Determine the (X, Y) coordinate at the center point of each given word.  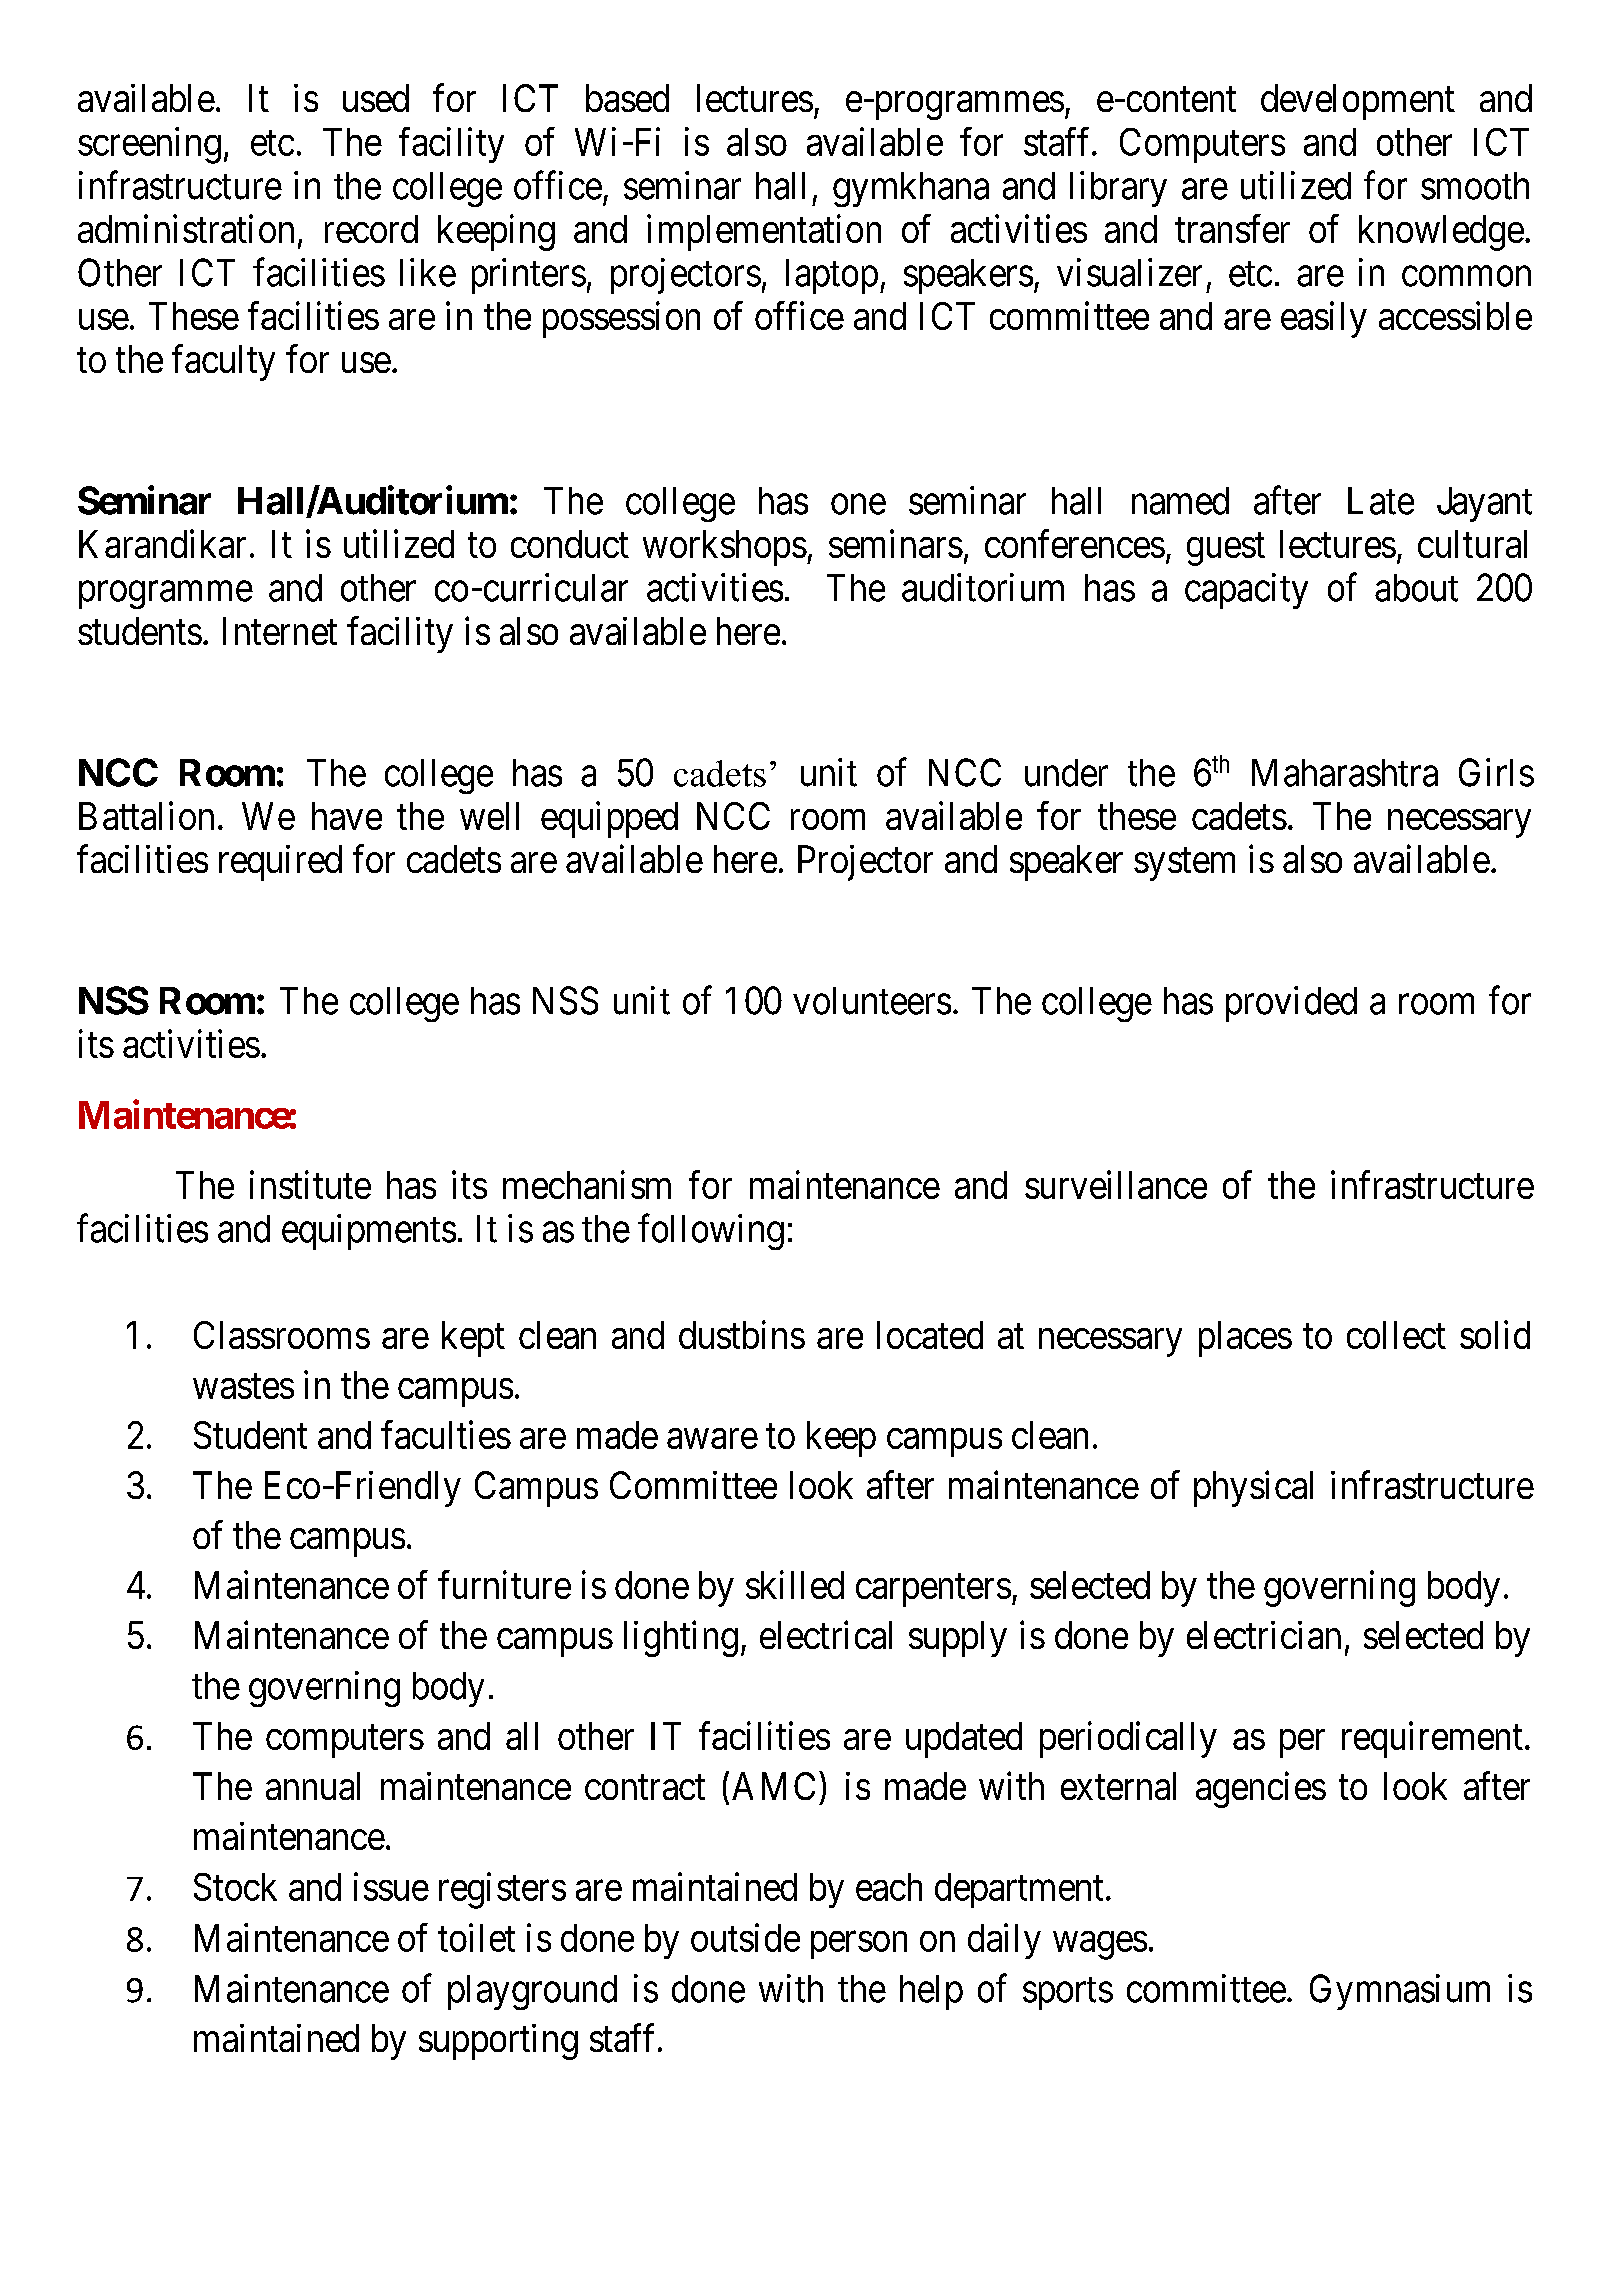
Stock (235, 1887)
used (376, 98)
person (859, 1945)
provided (1291, 1004)
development (1358, 102)
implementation (764, 232)
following (711, 1232)
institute (310, 1184)
